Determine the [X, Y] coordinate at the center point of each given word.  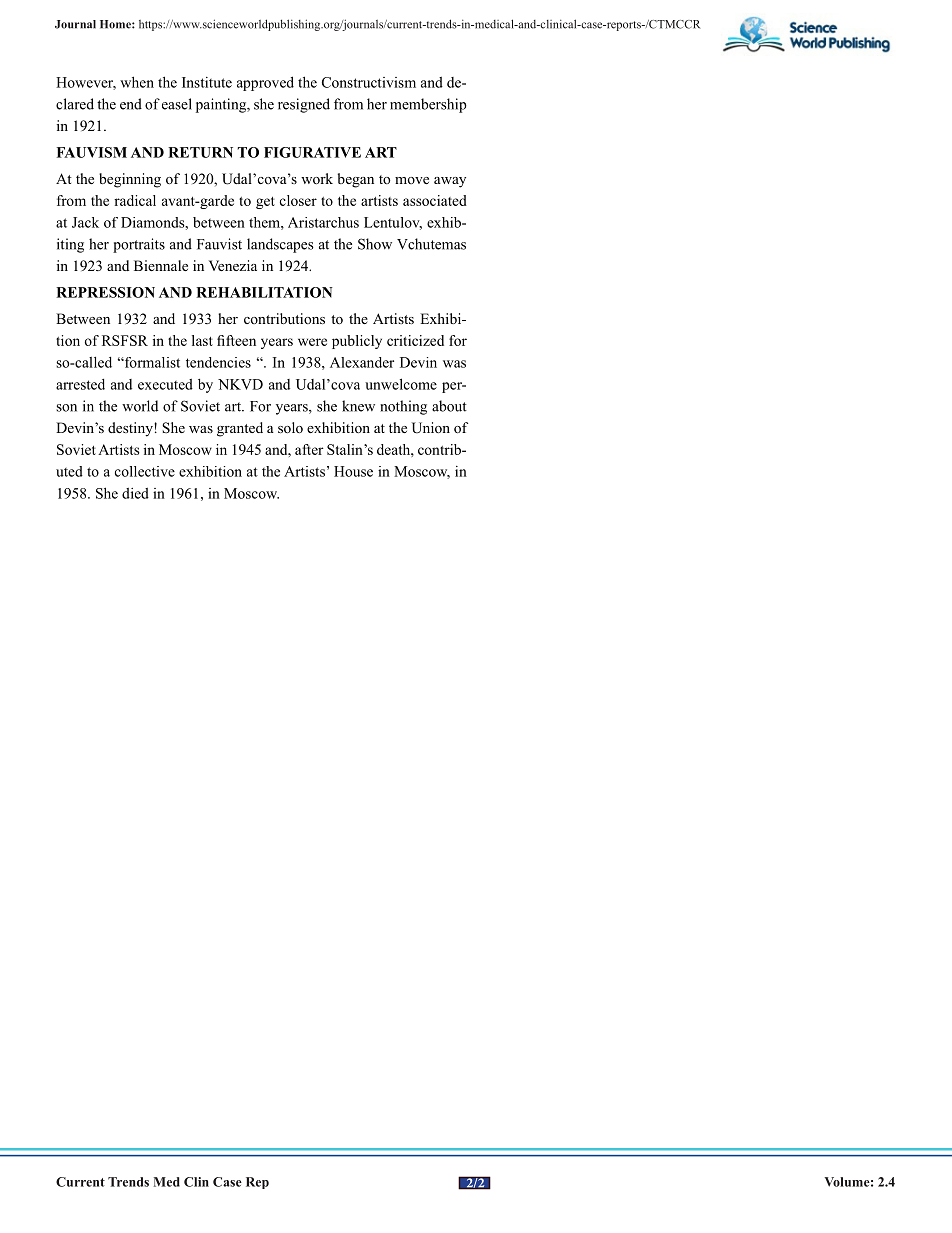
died [135, 493]
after [309, 449]
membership [428, 105]
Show [375, 244]
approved [265, 83]
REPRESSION [105, 292]
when [137, 82]
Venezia [233, 265]
